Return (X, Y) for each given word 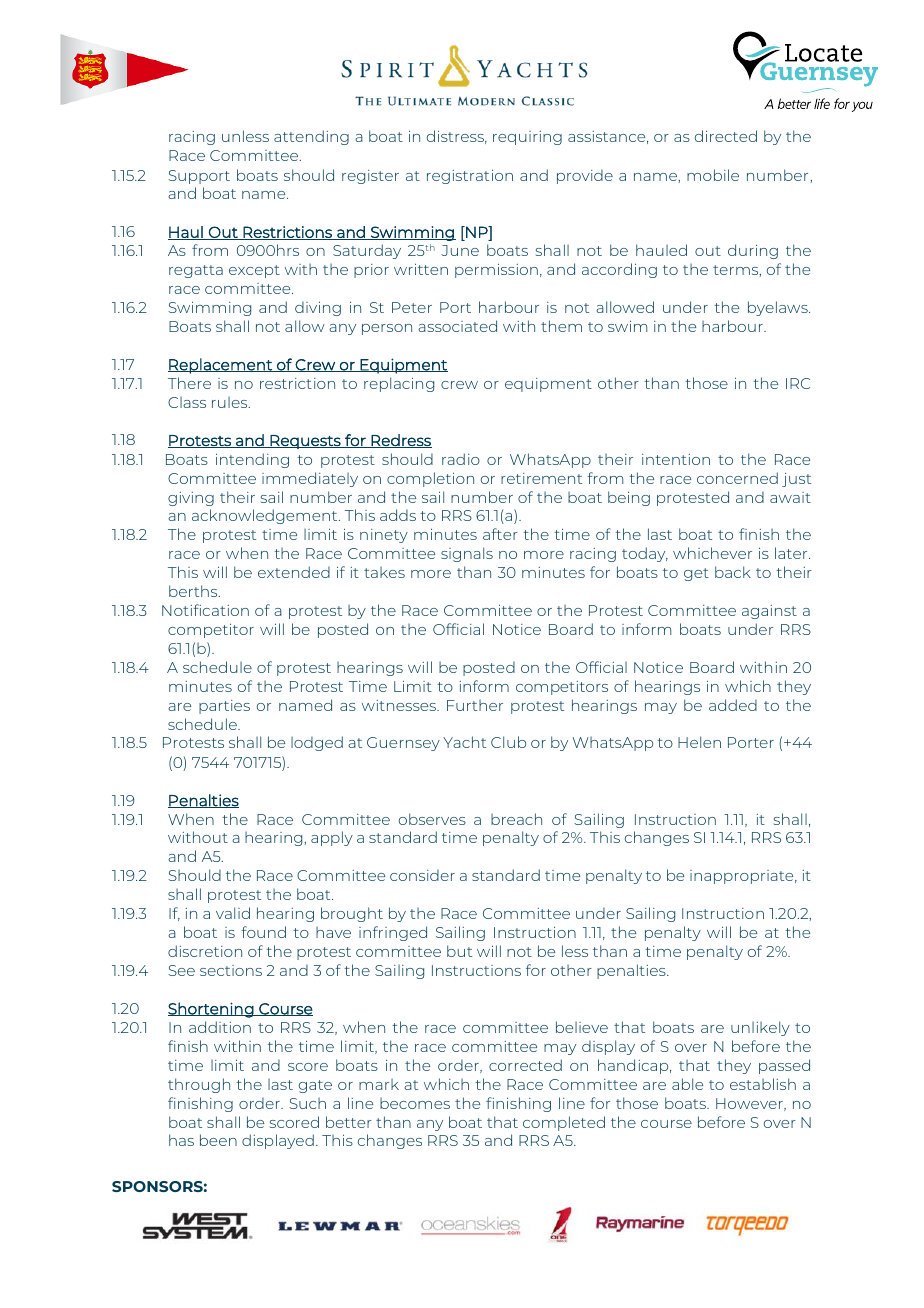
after (500, 534)
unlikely (760, 1028)
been (218, 1140)
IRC (798, 383)
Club (508, 742)
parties (224, 707)
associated (457, 326)
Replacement (221, 366)
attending (311, 137)
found (263, 932)
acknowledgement (266, 516)
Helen (699, 742)
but (459, 951)
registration (470, 177)
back (733, 572)
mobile (713, 175)
